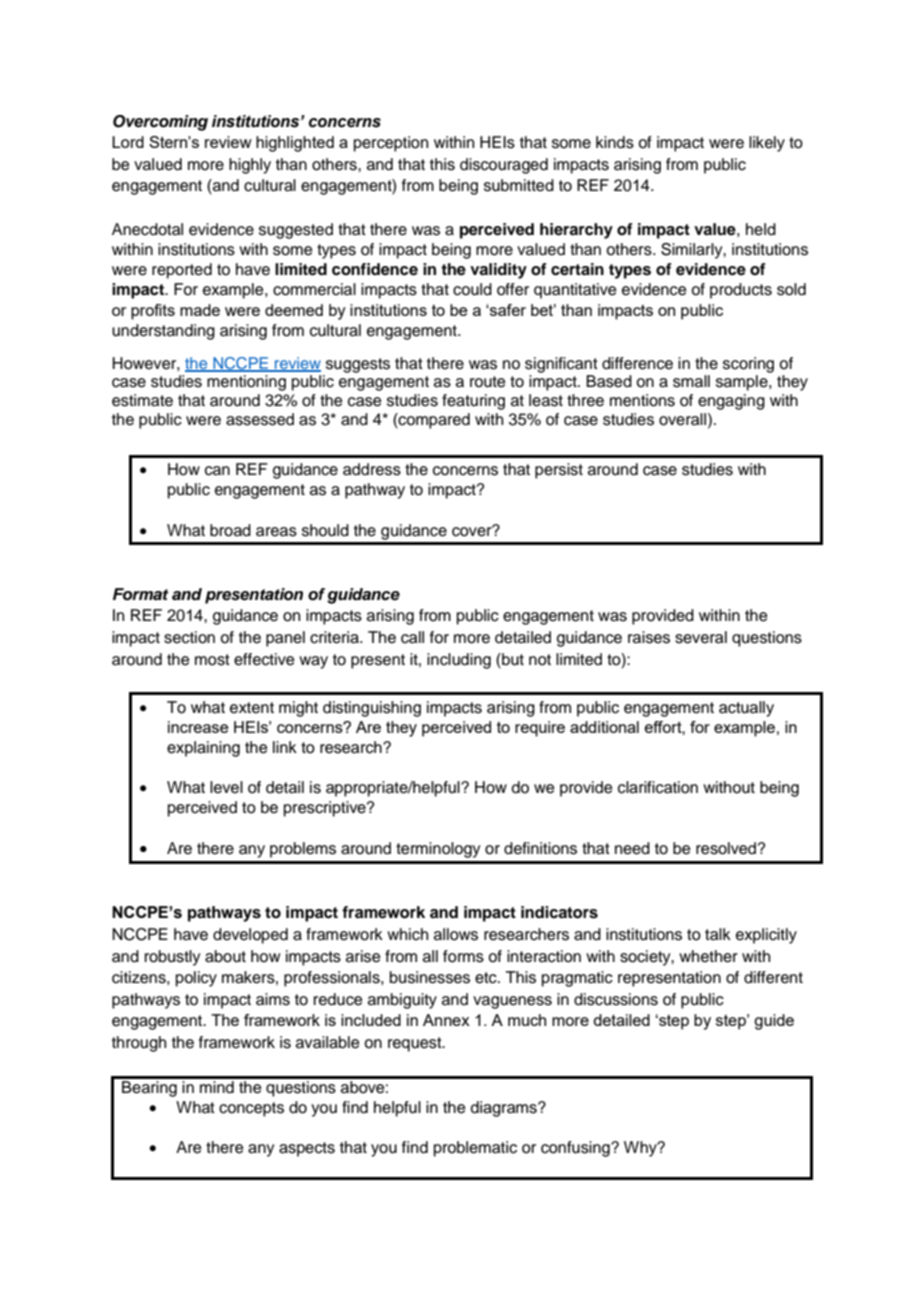 Image resolution: width=924 pixels, height=1308 pixels. What do you see at coordinates (189, 637) in the screenshot?
I see `section` at bounding box center [189, 637].
